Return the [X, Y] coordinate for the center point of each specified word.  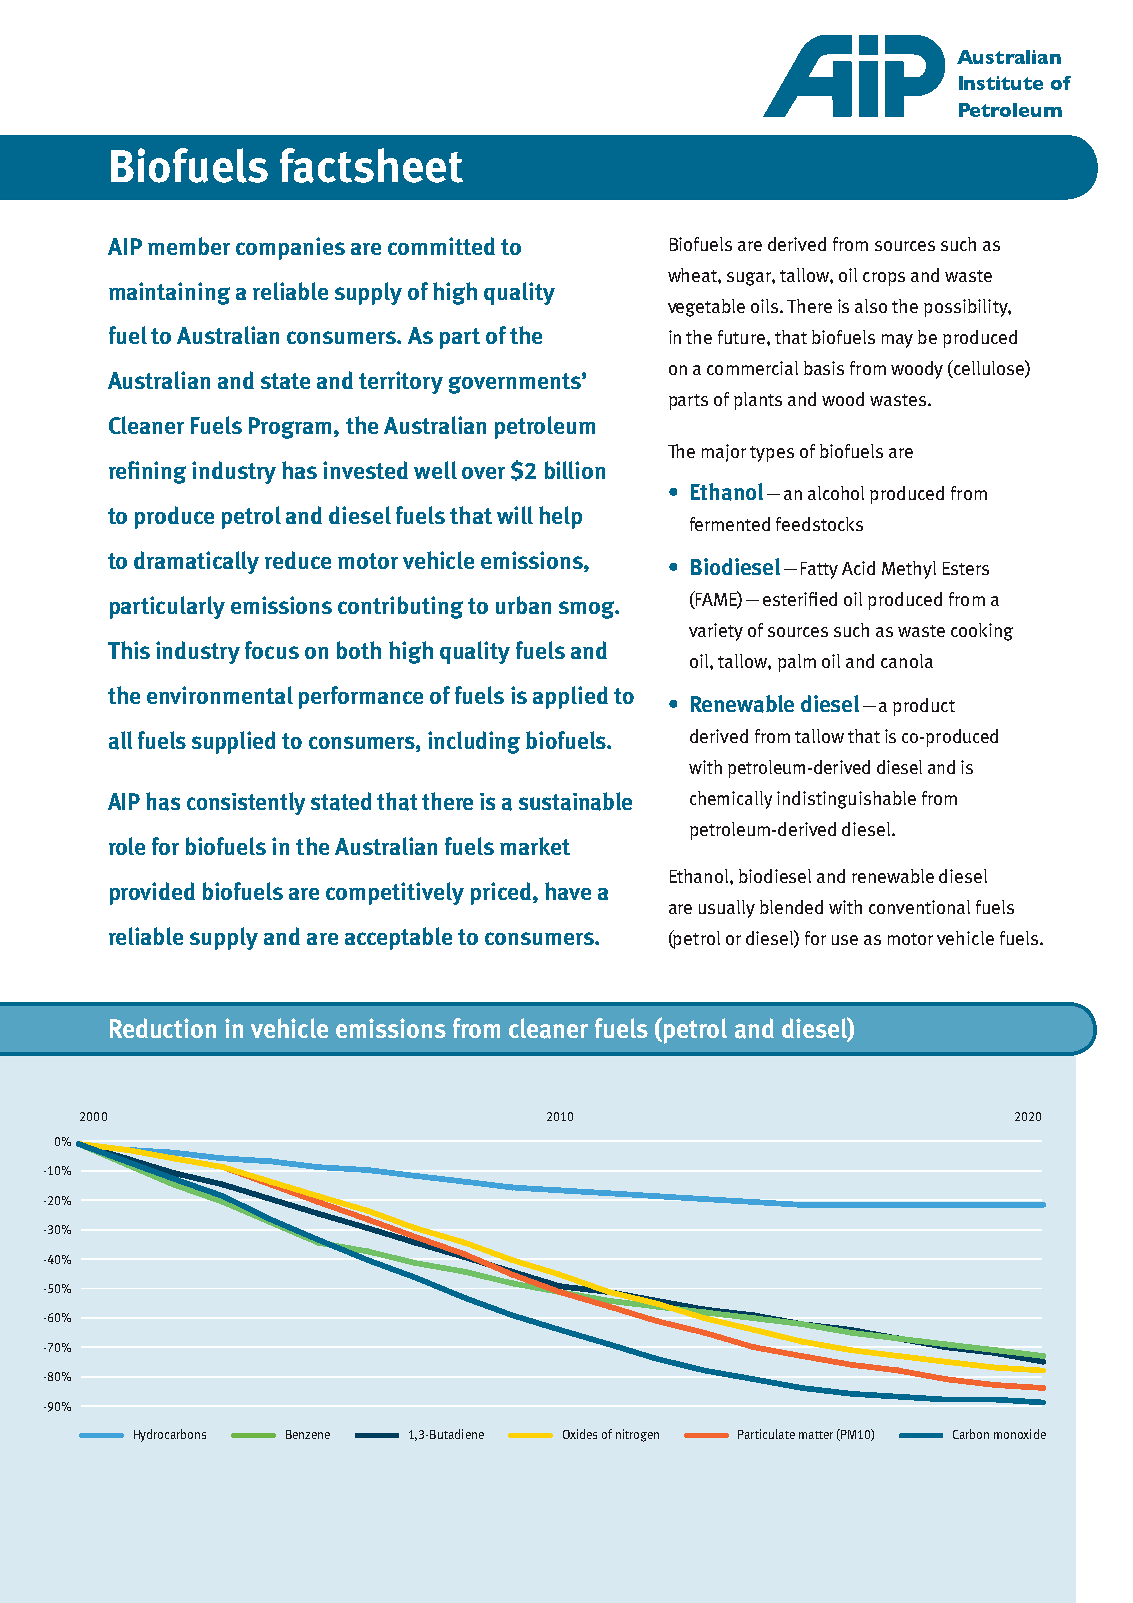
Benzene [308, 1434]
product [924, 707]
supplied [233, 742]
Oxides [580, 1434]
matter [816, 1435]
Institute [1001, 83]
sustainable [575, 801]
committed [441, 246]
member [189, 246]
